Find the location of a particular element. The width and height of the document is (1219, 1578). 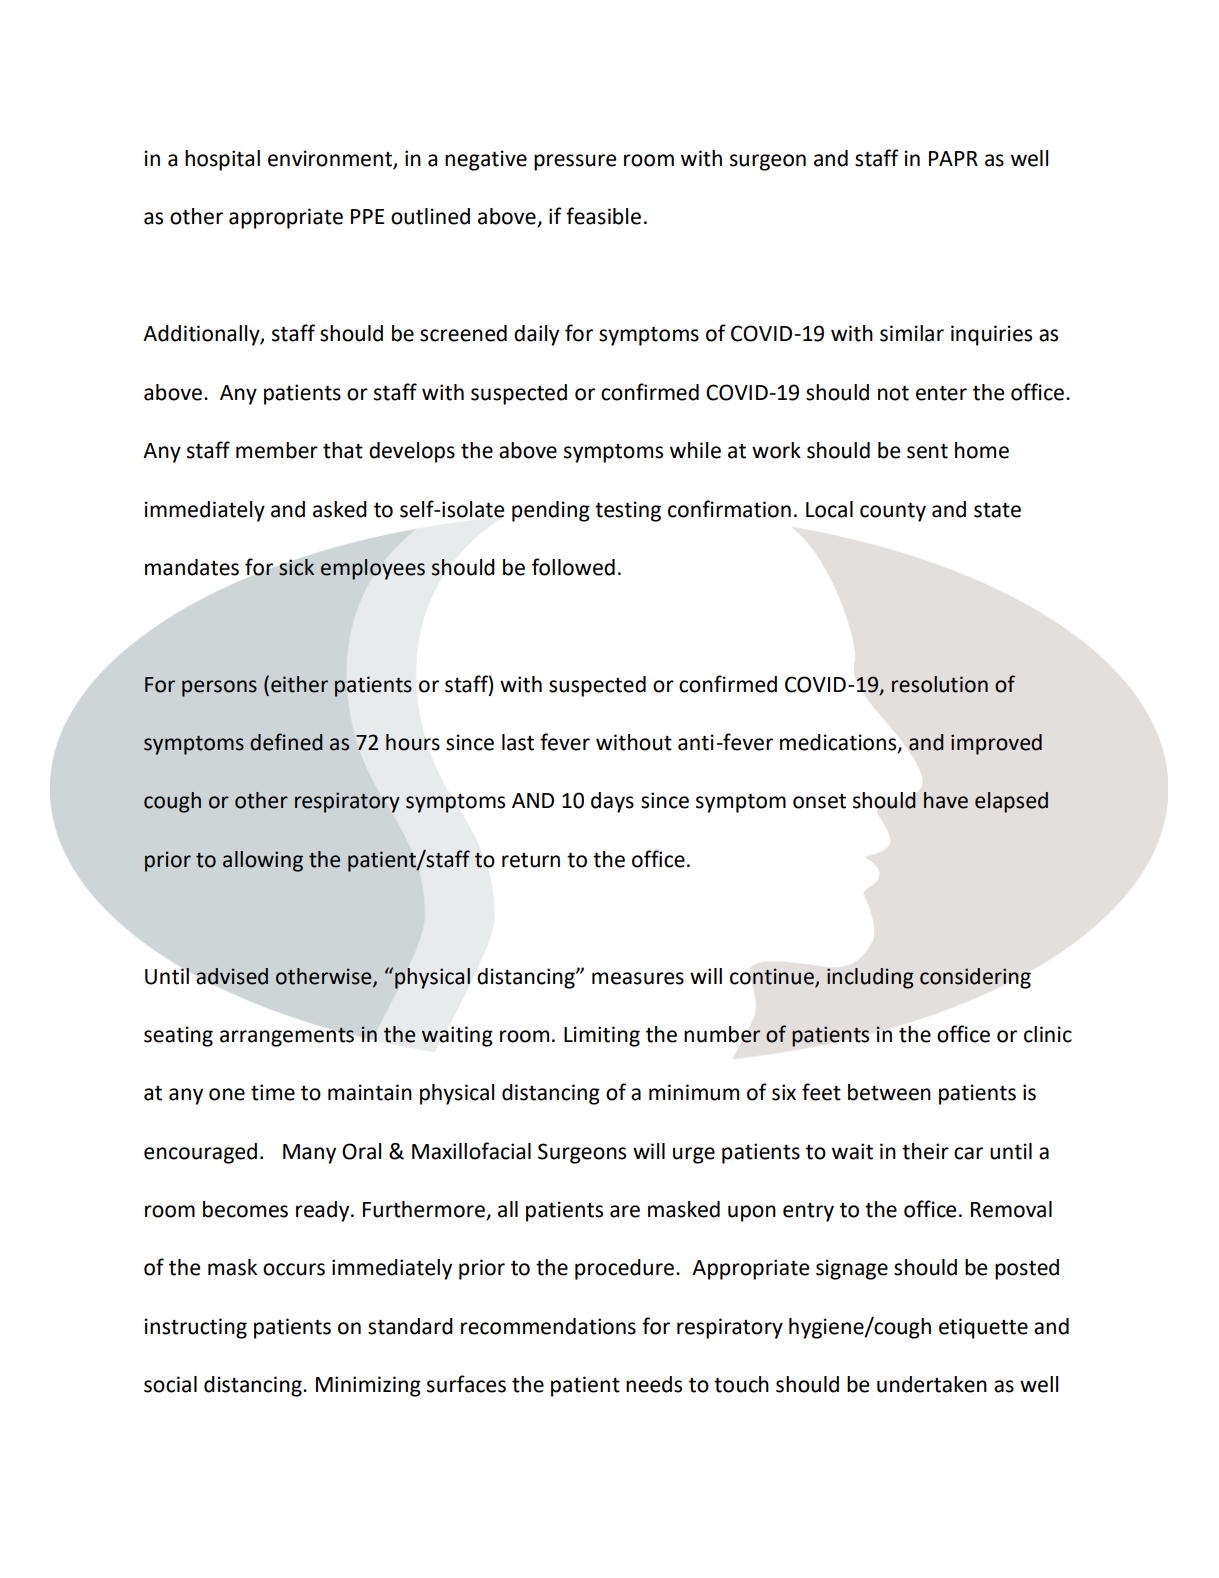

feasible is located at coordinates (603, 216).
